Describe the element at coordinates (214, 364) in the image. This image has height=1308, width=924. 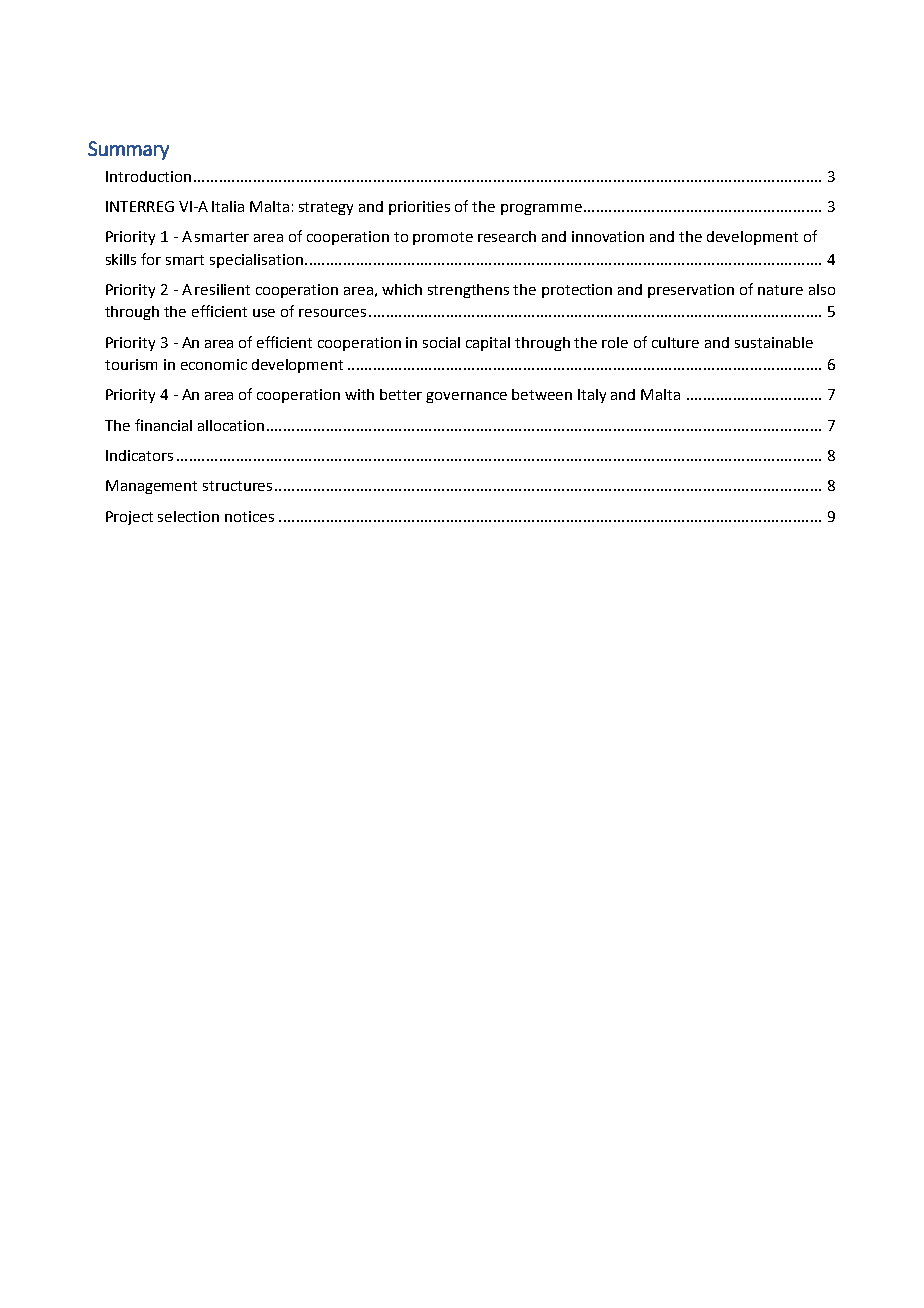
I see `economic` at that location.
